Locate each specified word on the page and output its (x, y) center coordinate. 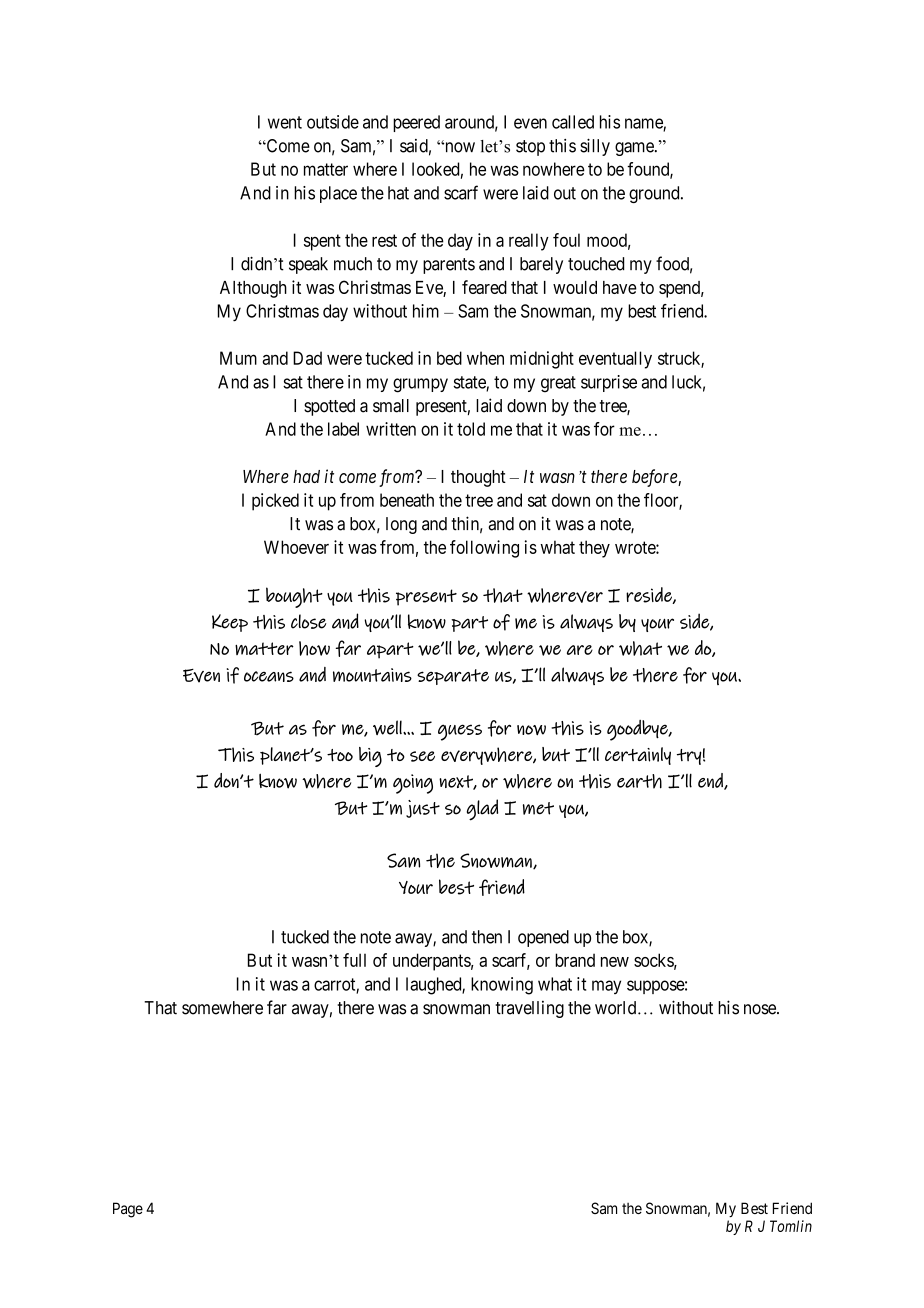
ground (655, 194)
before (655, 478)
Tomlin (791, 1226)
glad (482, 810)
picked (275, 502)
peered (416, 123)
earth (639, 781)
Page (128, 1210)
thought (478, 478)
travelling (529, 1009)
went (285, 122)
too (340, 755)
